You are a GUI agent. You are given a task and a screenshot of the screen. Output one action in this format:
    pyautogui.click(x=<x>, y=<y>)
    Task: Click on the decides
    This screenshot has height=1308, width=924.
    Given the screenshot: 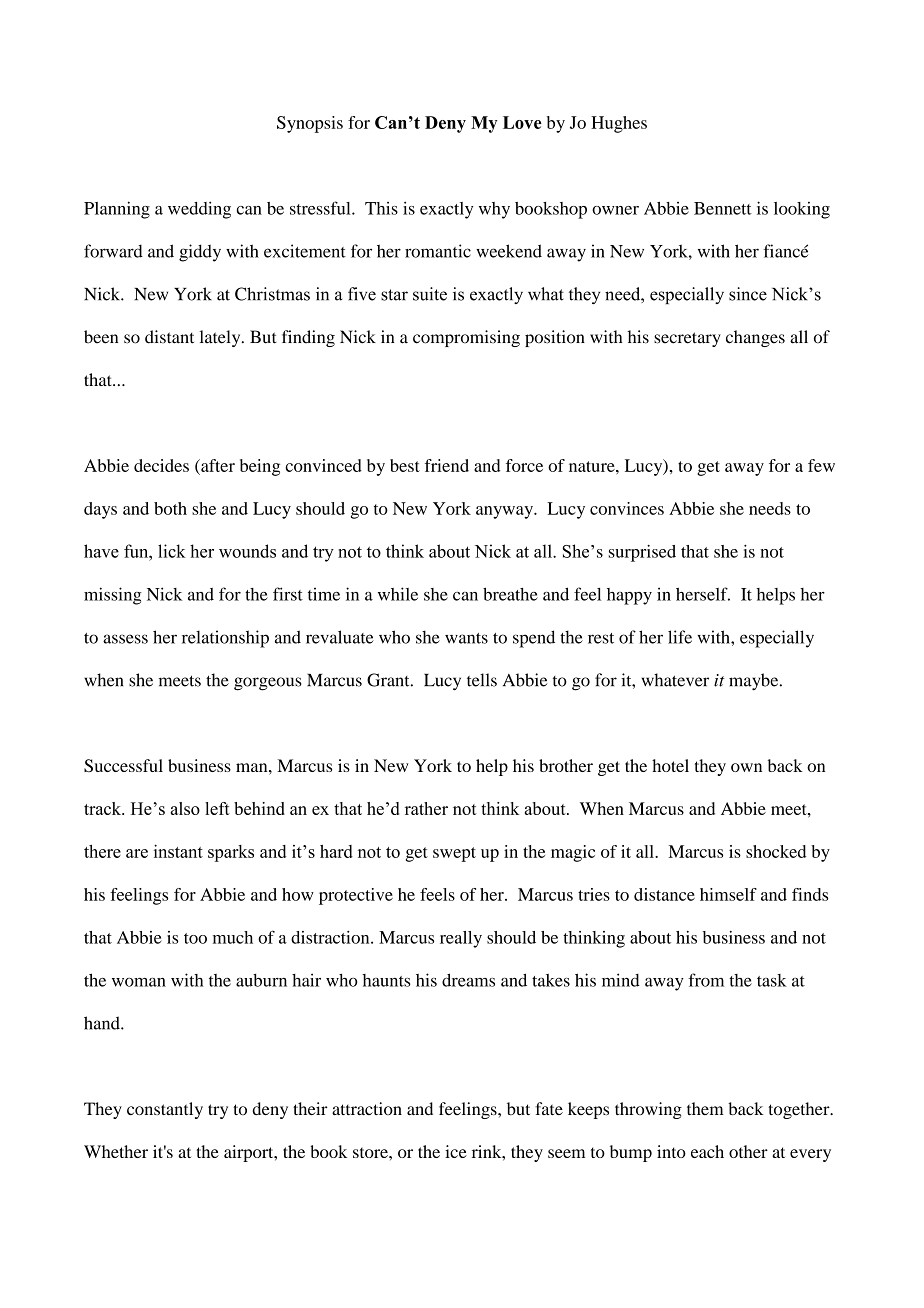 What is the action you would take?
    pyautogui.click(x=161, y=465)
